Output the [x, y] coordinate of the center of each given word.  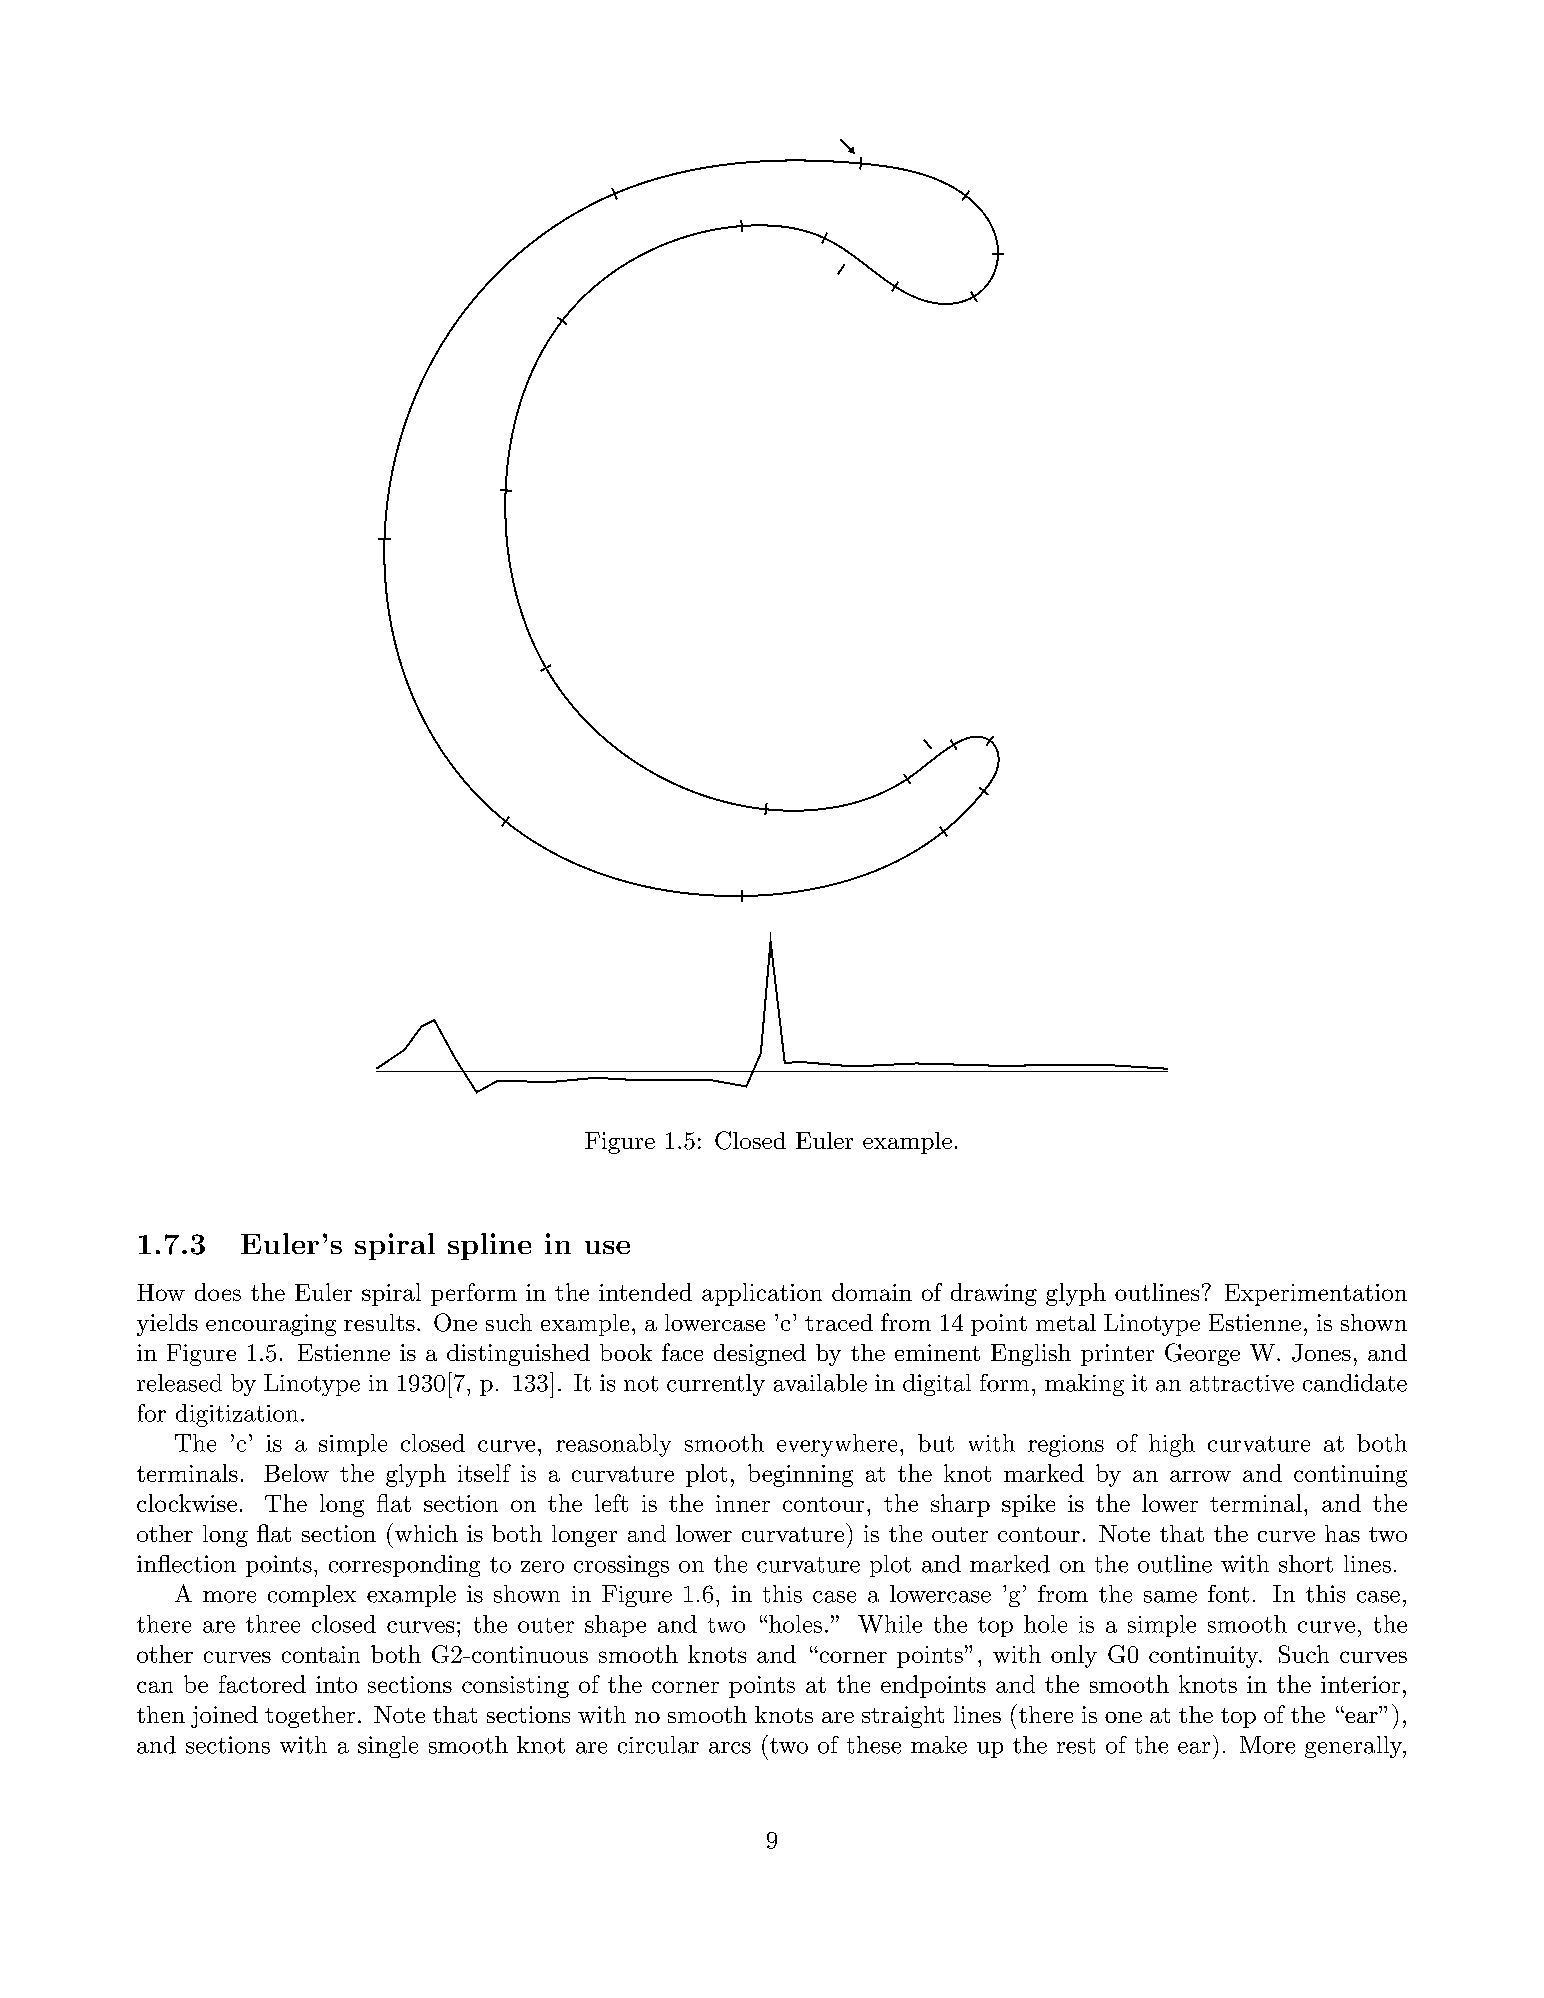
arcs [730, 1748]
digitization [237, 1415]
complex [312, 1596]
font [1228, 1594]
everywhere [837, 1445]
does [218, 1292]
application [762, 1294]
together [310, 1717]
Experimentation [1316, 1295]
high [1172, 1445]
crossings [621, 1566]
